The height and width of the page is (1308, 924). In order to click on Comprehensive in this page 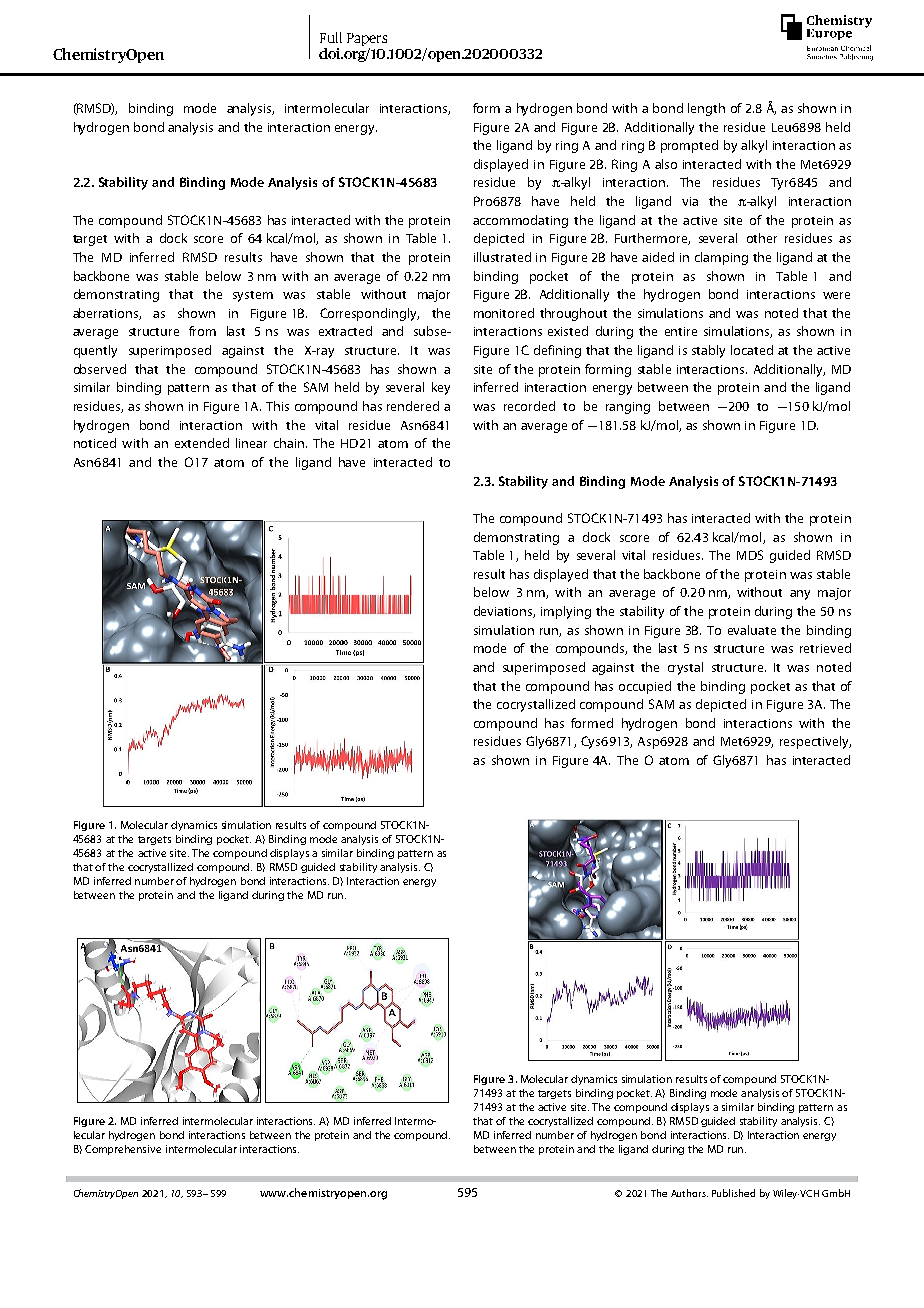, I will do `click(123, 1150)`.
